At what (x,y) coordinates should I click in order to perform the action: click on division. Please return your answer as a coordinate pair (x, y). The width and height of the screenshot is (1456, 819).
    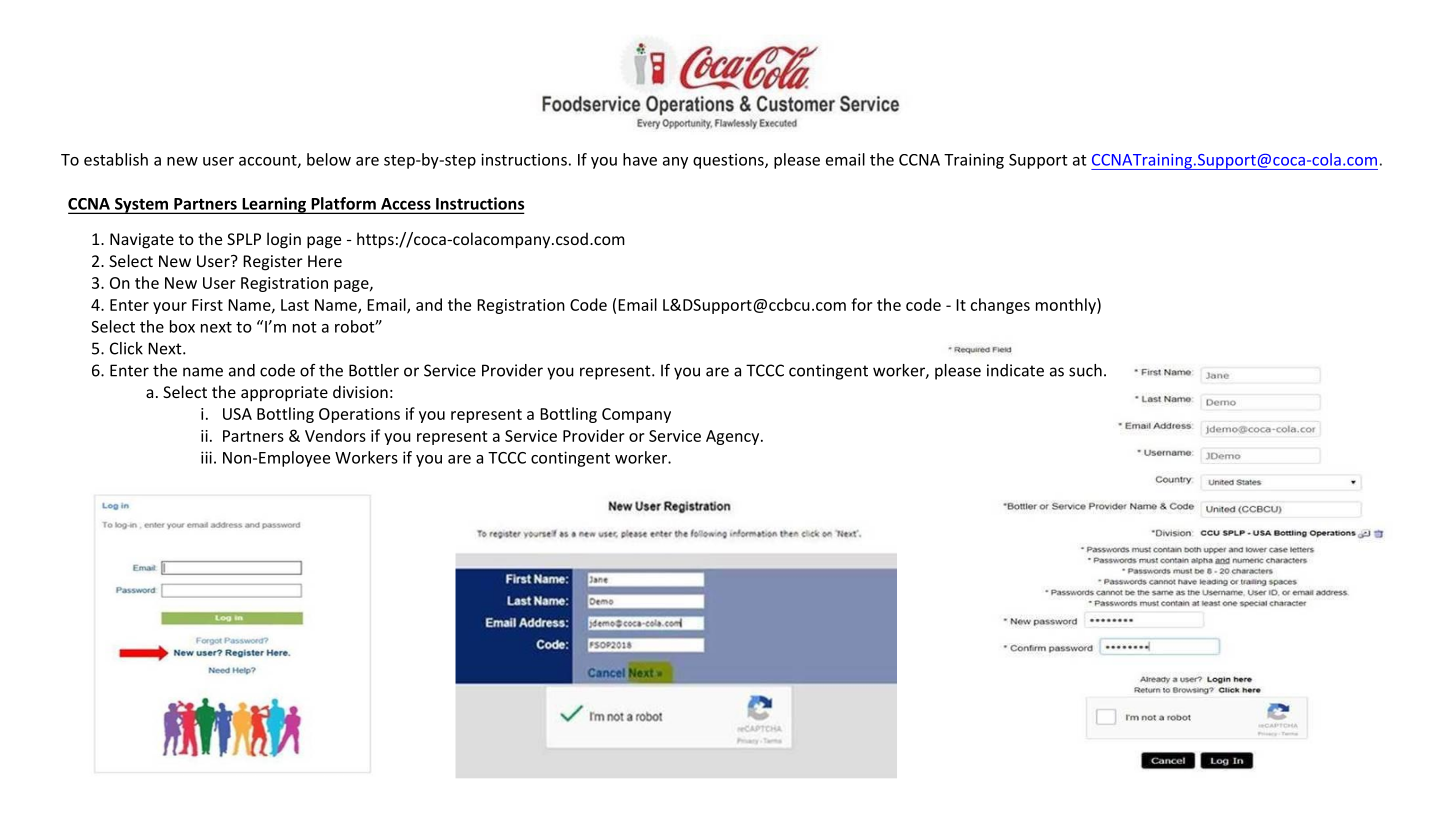
    Looking at the image, I should click on (360, 391).
